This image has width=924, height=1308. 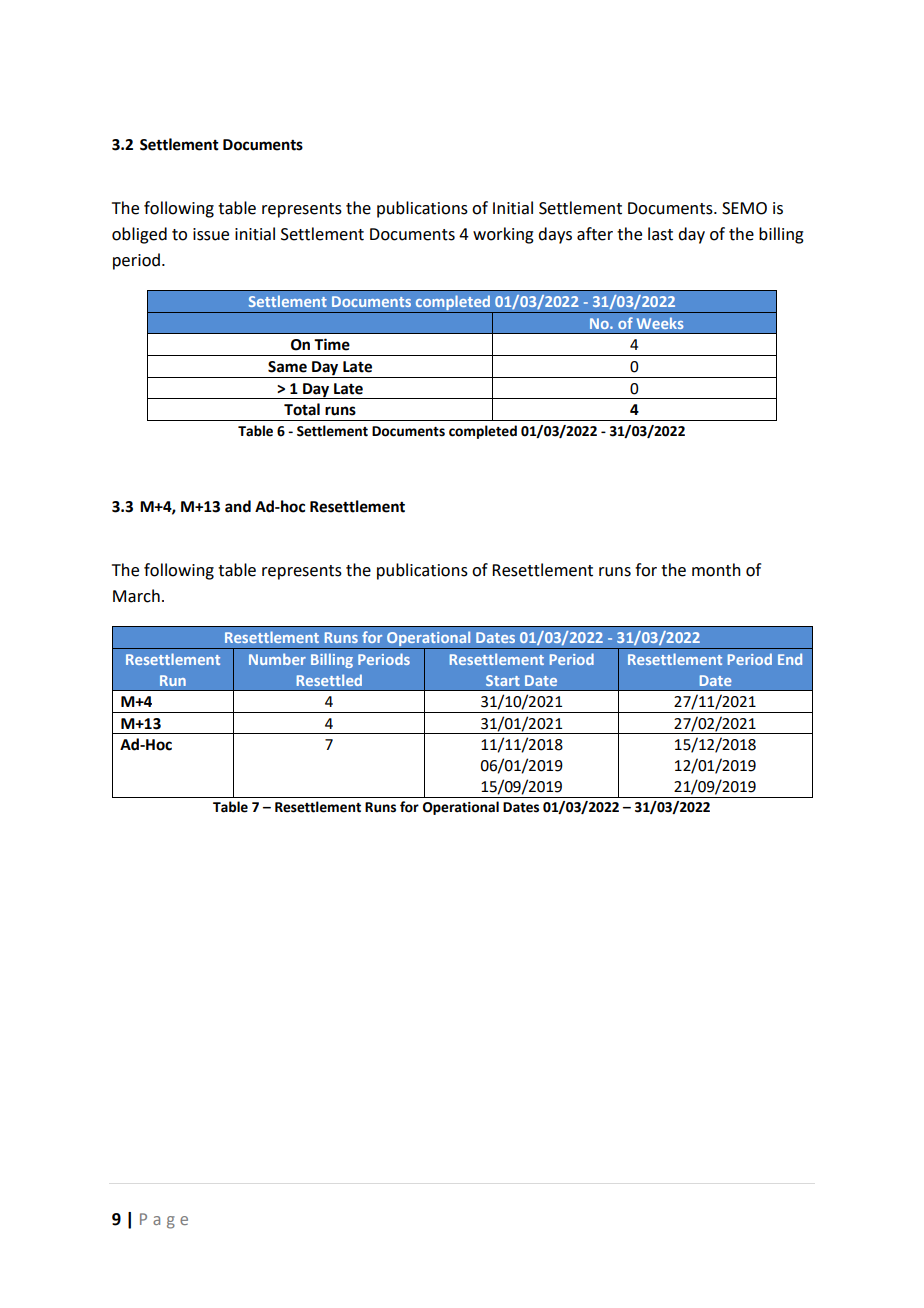 What do you see at coordinates (211, 234) in the image?
I see `issue` at bounding box center [211, 234].
